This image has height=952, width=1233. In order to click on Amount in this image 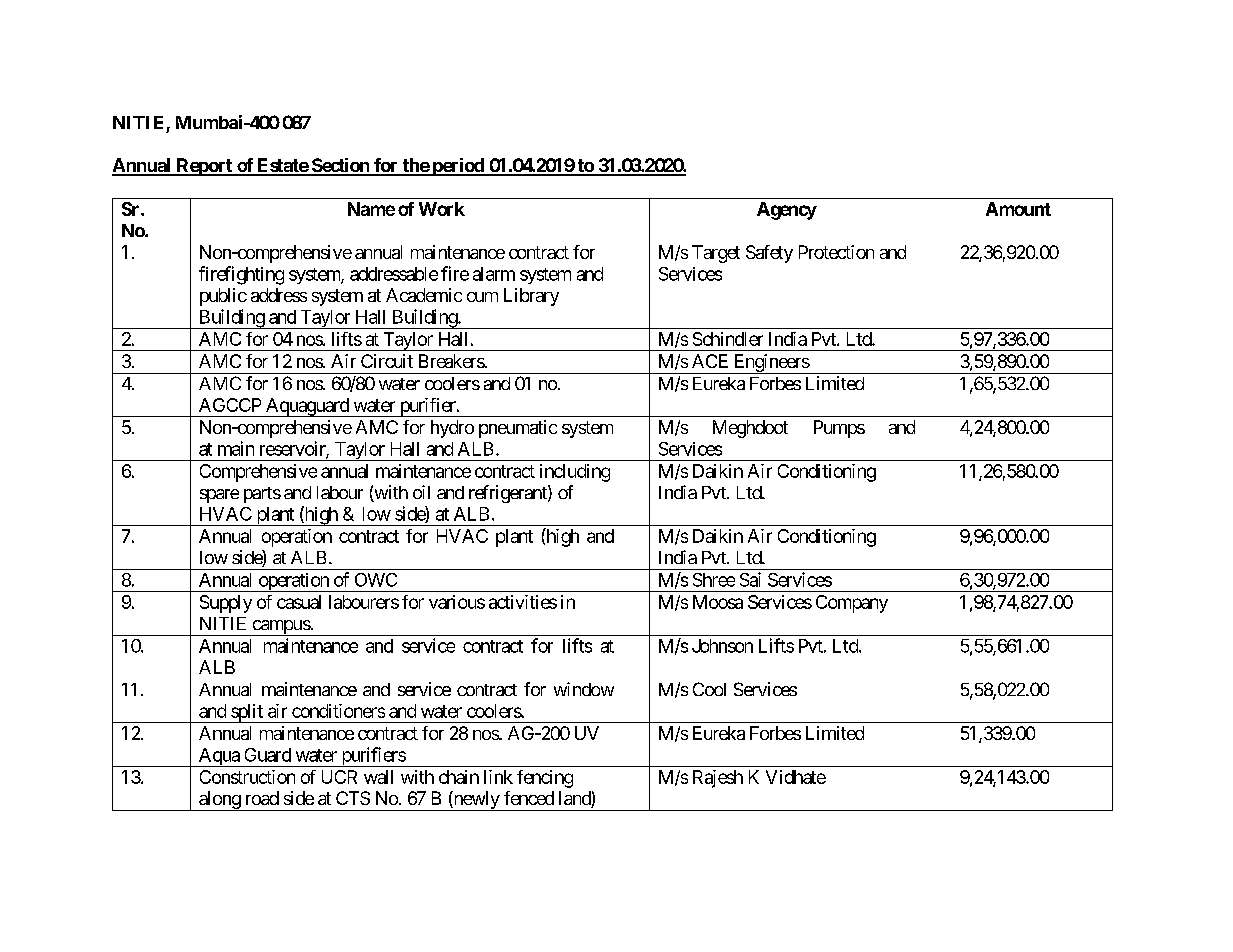, I will do `click(1018, 209)`.
